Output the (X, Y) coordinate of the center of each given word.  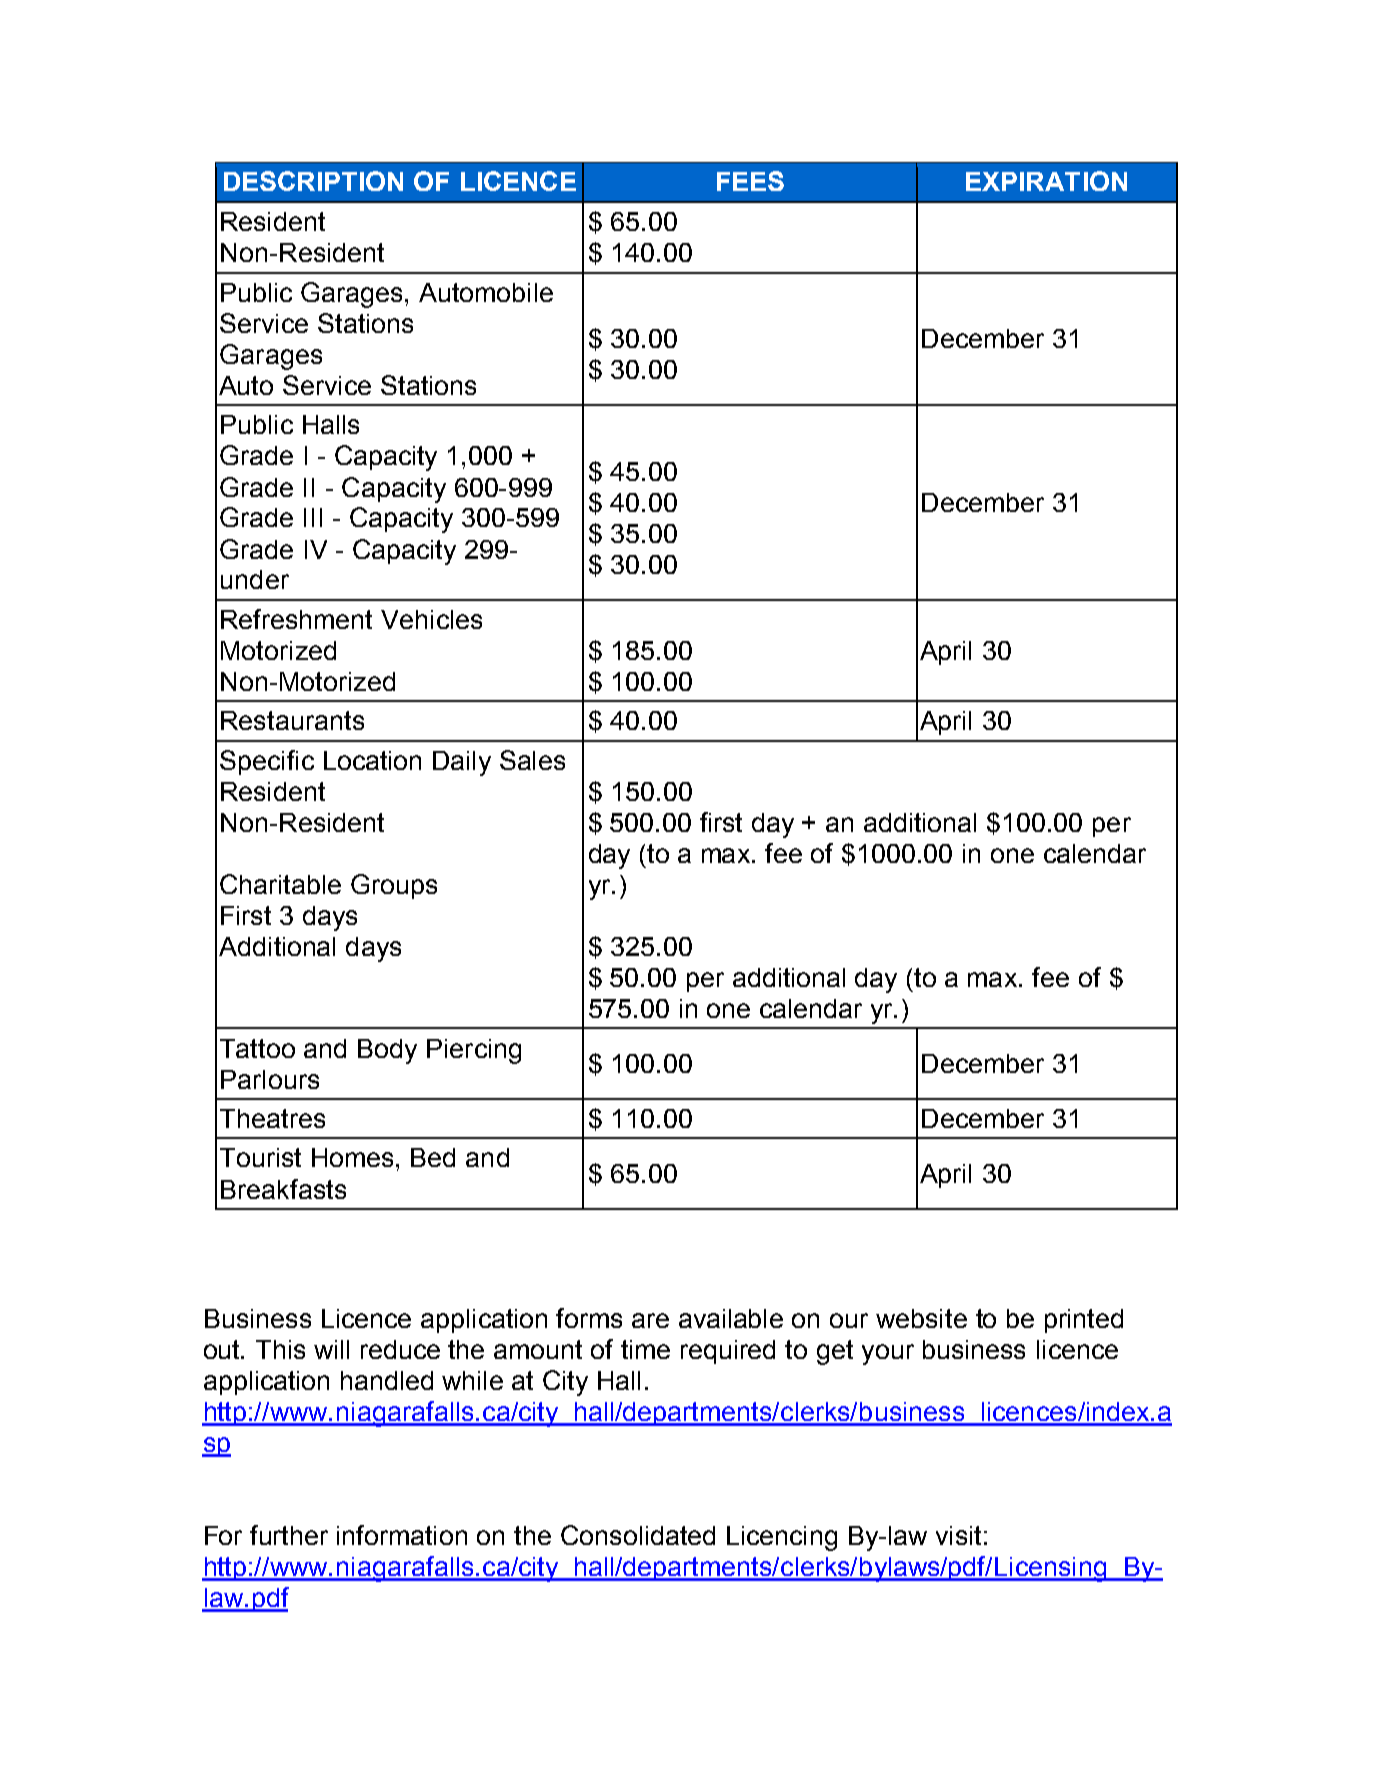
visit (958, 1535)
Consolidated (638, 1535)
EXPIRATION (1046, 181)
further (289, 1535)
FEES (750, 181)
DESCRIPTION (313, 181)
